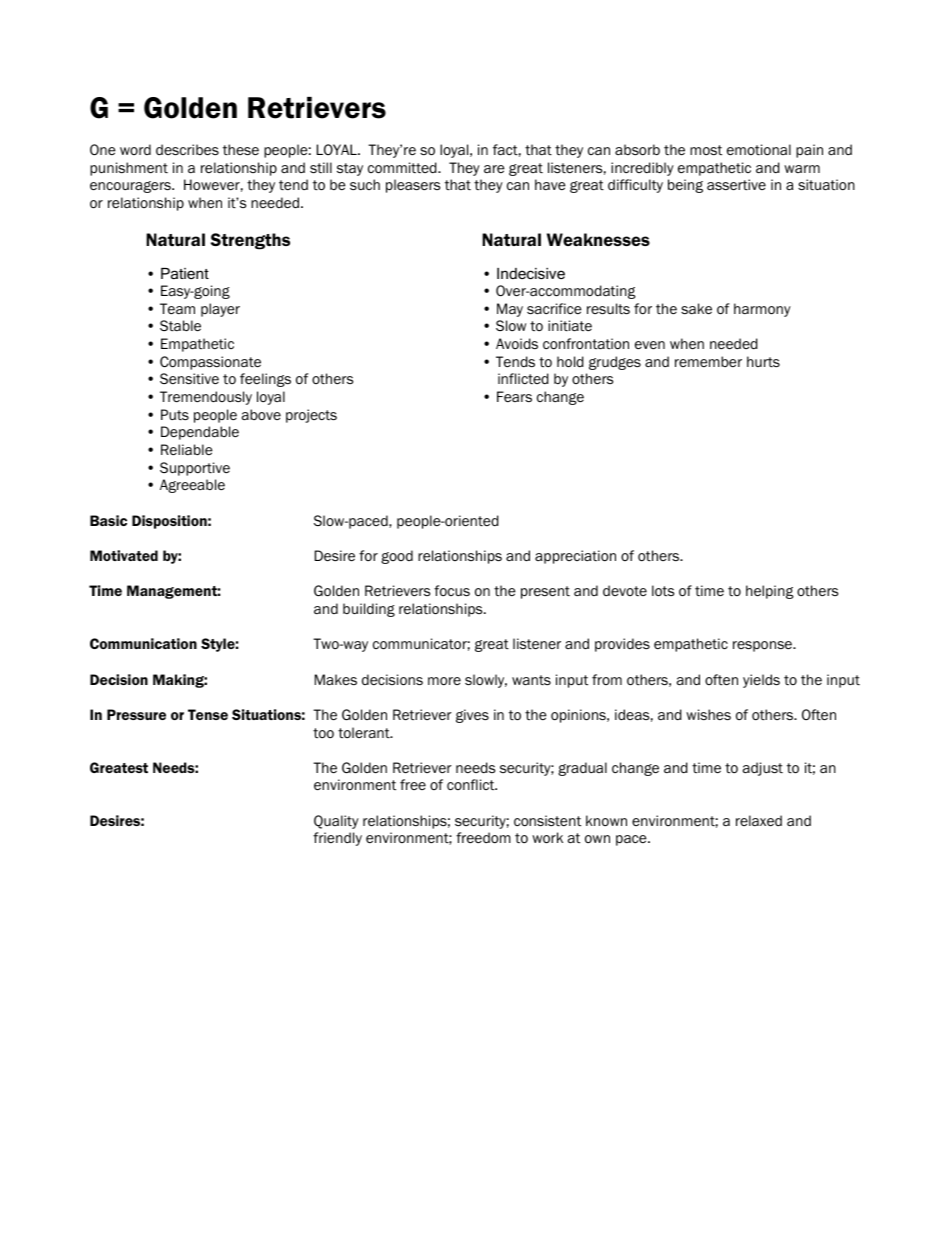 Image resolution: width=952 pixels, height=1233 pixels. What do you see at coordinates (192, 486) in the image?
I see `Agreeable` at bounding box center [192, 486].
